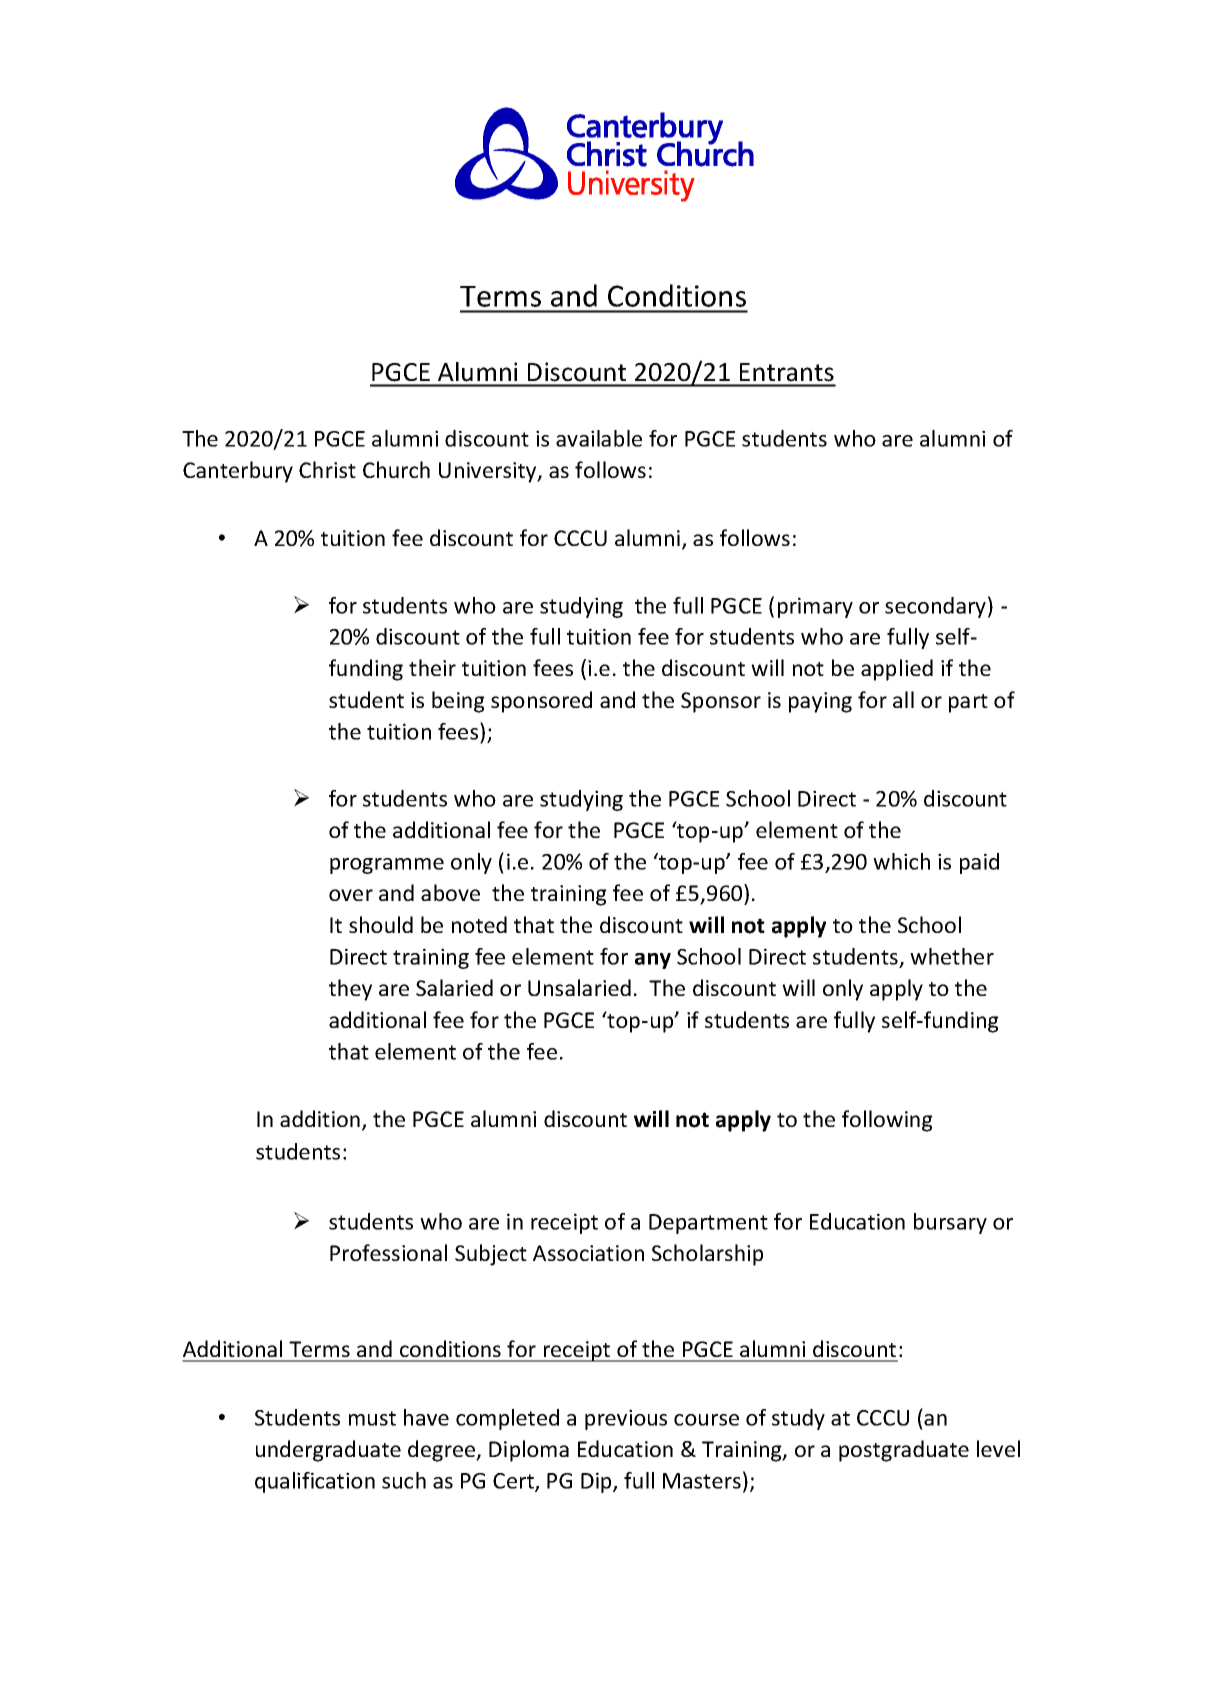  I want to click on available, so click(599, 438).
